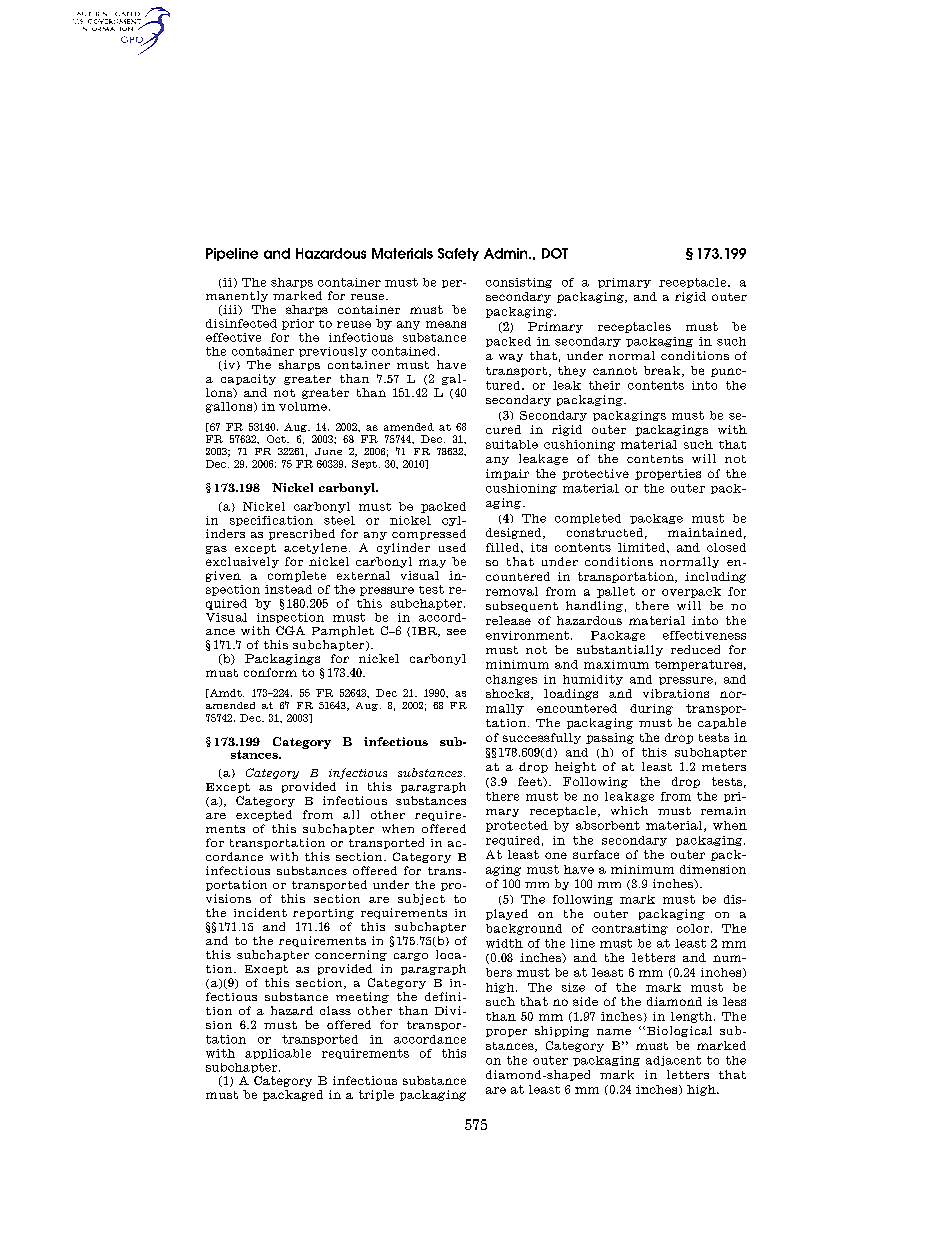 The image size is (952, 1233). Describe the element at coordinates (458, 254) in the screenshot. I see `Safety` at that location.
